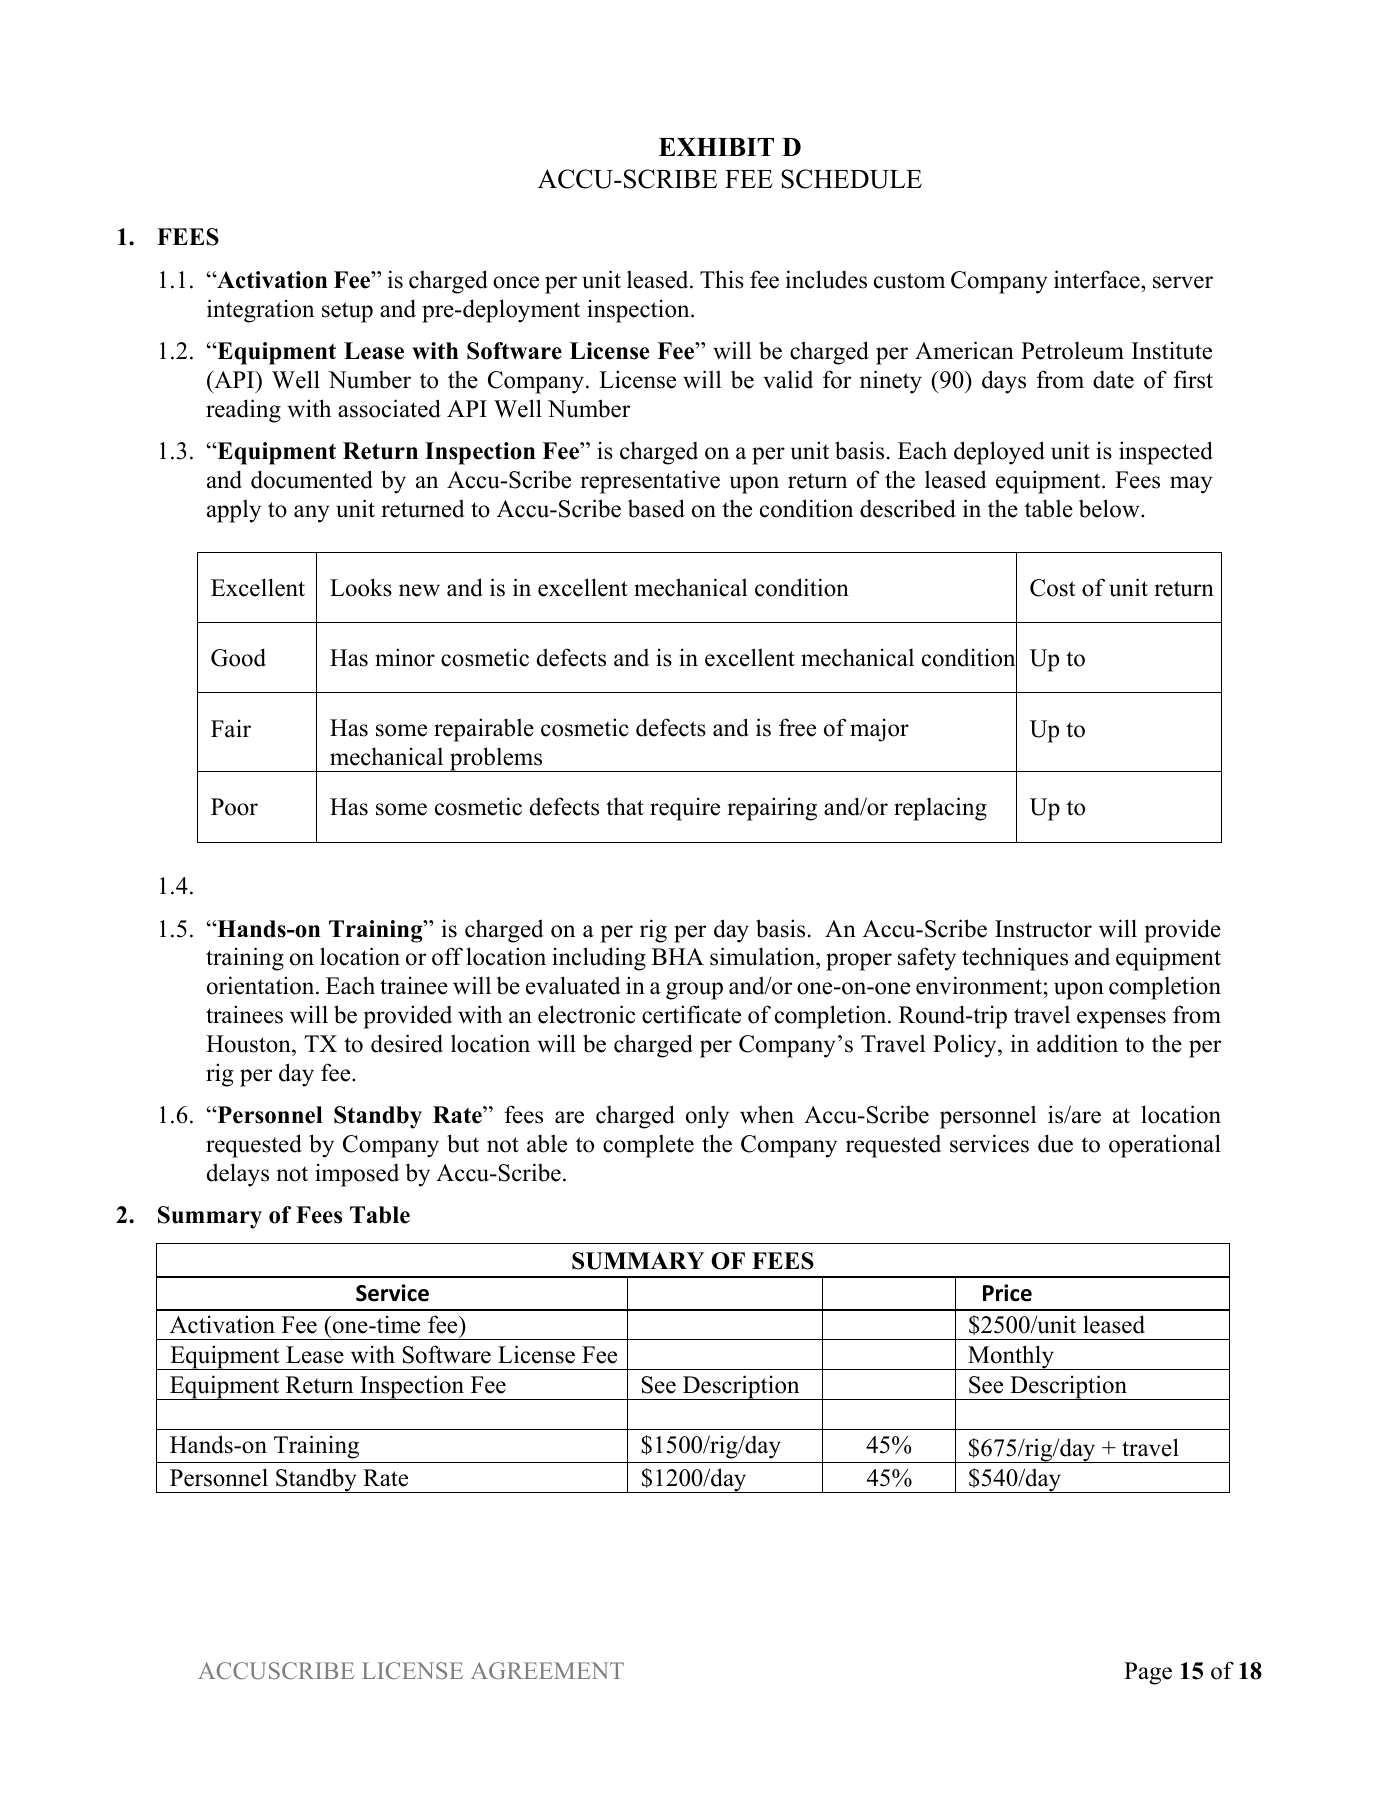 Image resolution: width=1392 pixels, height=1802 pixels. I want to click on Instructor, so click(1043, 929).
